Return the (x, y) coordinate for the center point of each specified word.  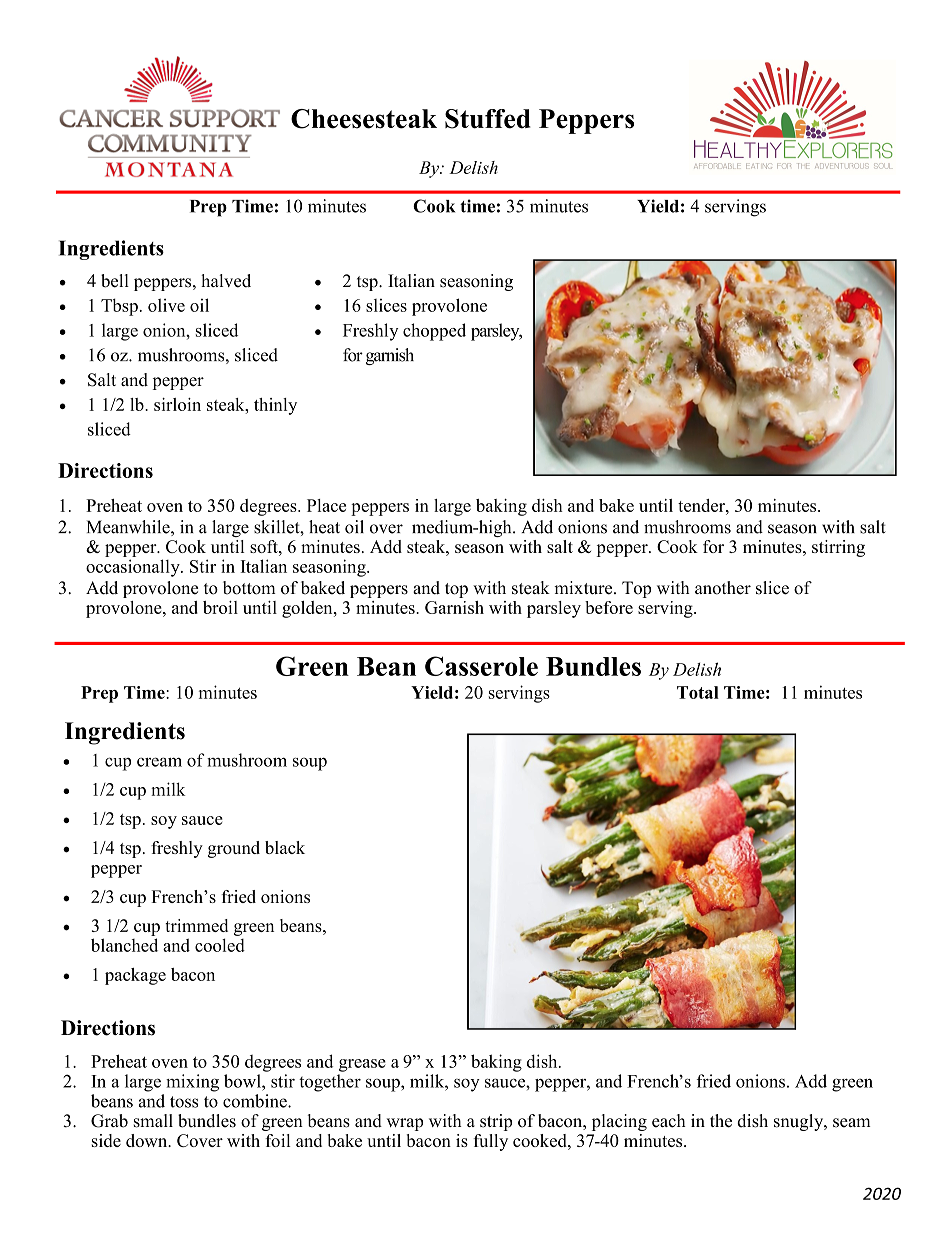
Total (698, 692)
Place (326, 505)
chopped (434, 332)
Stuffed (488, 119)
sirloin (177, 404)
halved (226, 281)
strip (496, 1122)
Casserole (481, 666)
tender (702, 505)
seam (852, 1123)
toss (184, 1102)
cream (159, 762)
